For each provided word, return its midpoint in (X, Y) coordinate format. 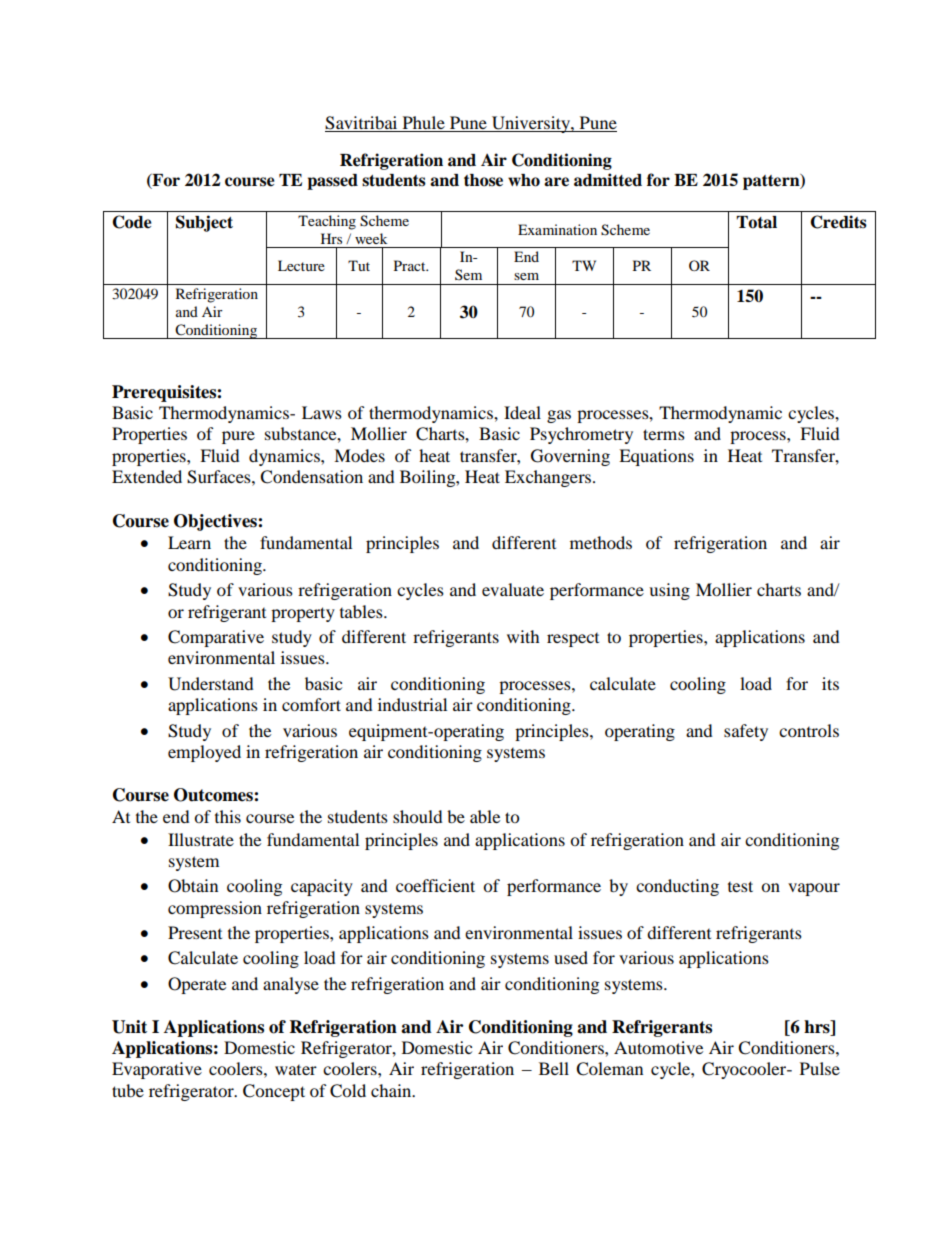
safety (746, 732)
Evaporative (157, 1070)
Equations (656, 457)
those (483, 180)
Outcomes (214, 795)
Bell (554, 1068)
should (418, 816)
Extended (147, 476)
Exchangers (549, 478)
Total (756, 222)
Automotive (658, 1047)
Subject (204, 223)
